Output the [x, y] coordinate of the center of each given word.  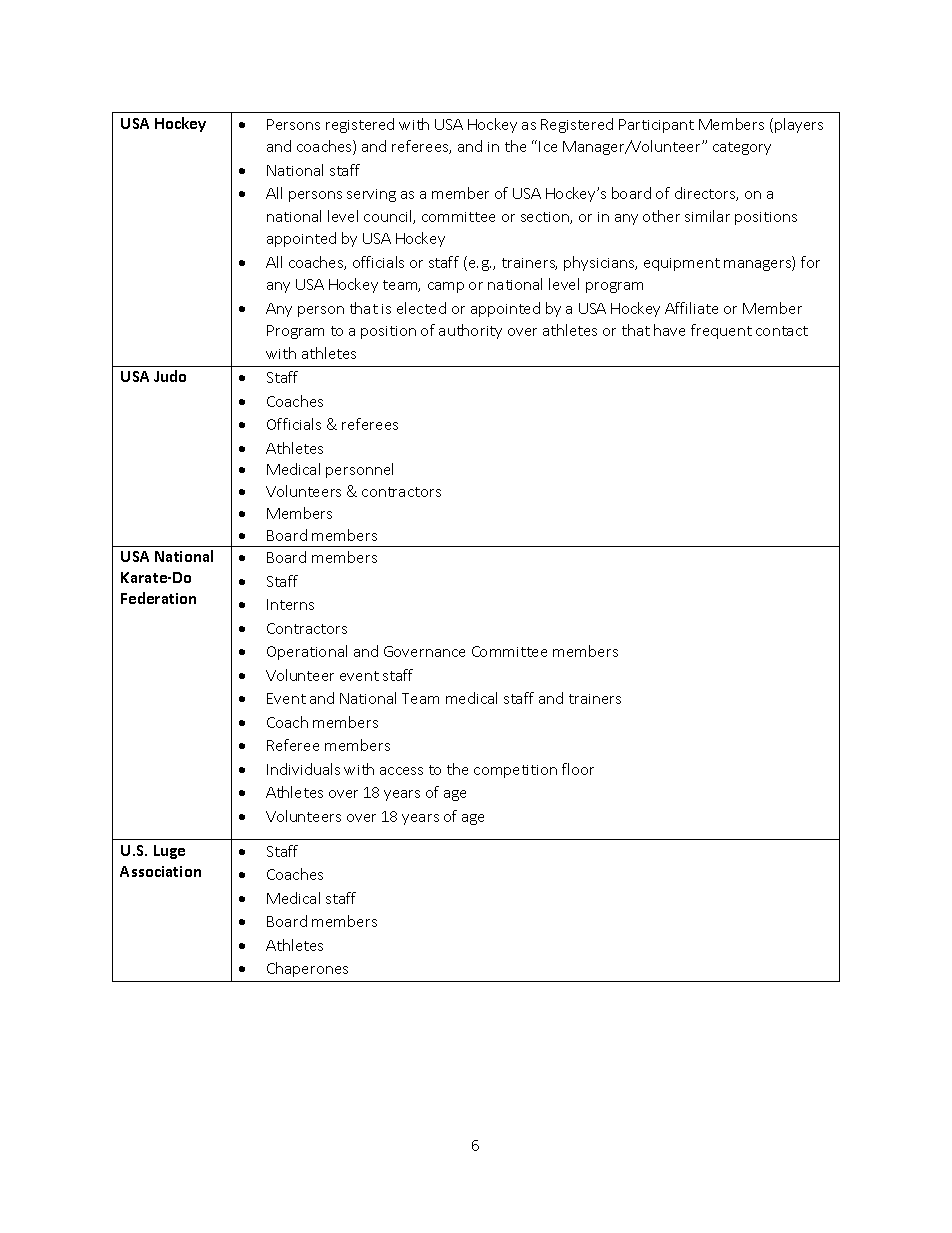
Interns [290, 604]
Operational [307, 652]
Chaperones [307, 969]
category [742, 148]
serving [371, 195]
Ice [548, 146]
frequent [721, 331]
